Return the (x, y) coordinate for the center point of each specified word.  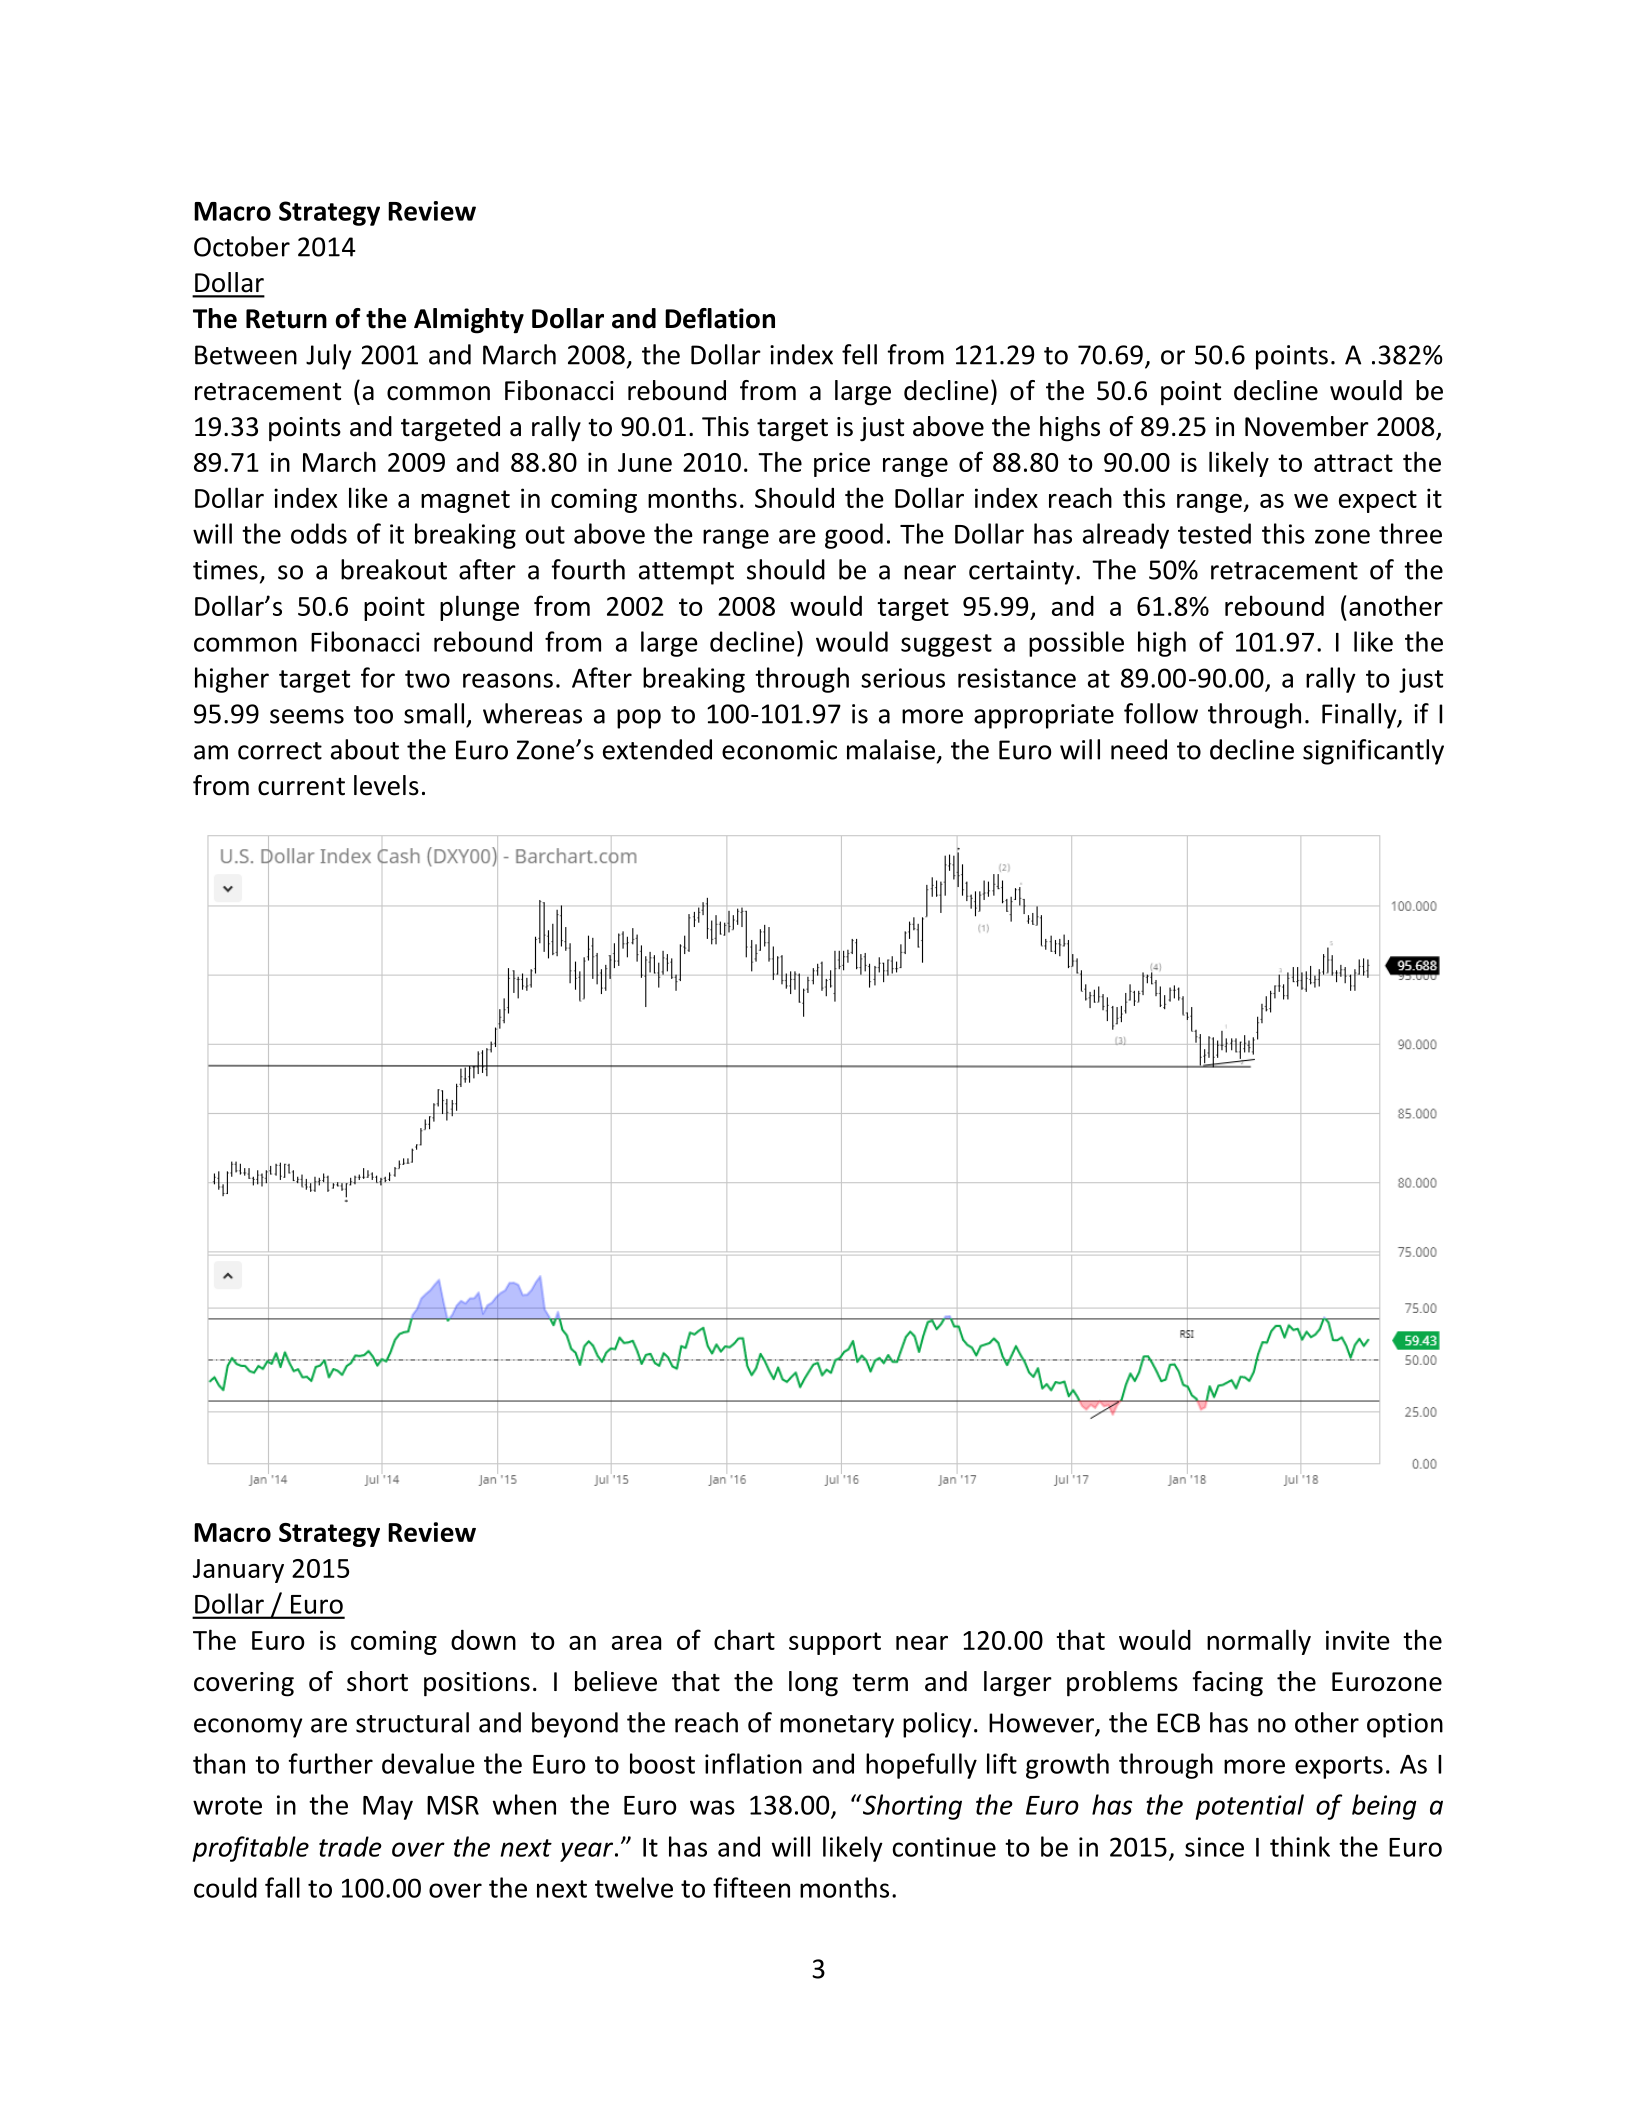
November (1307, 426)
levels (386, 785)
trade (350, 1846)
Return (286, 319)
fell (859, 354)
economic (779, 750)
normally (1259, 1642)
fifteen (751, 1887)
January (238, 1571)
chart (744, 1639)
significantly (1373, 752)
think (1300, 1846)
